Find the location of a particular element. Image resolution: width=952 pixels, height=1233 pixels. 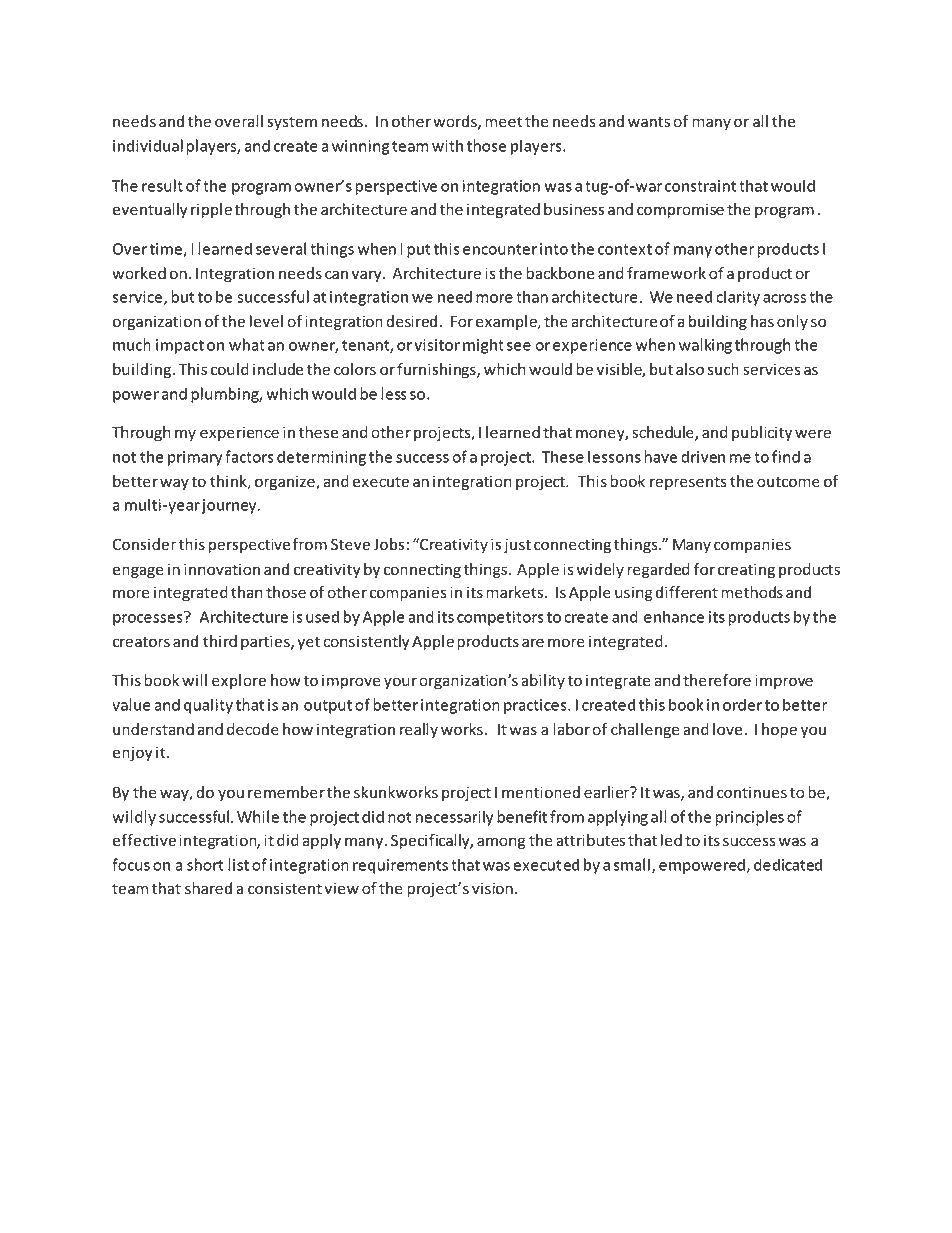

could is located at coordinates (230, 369).
